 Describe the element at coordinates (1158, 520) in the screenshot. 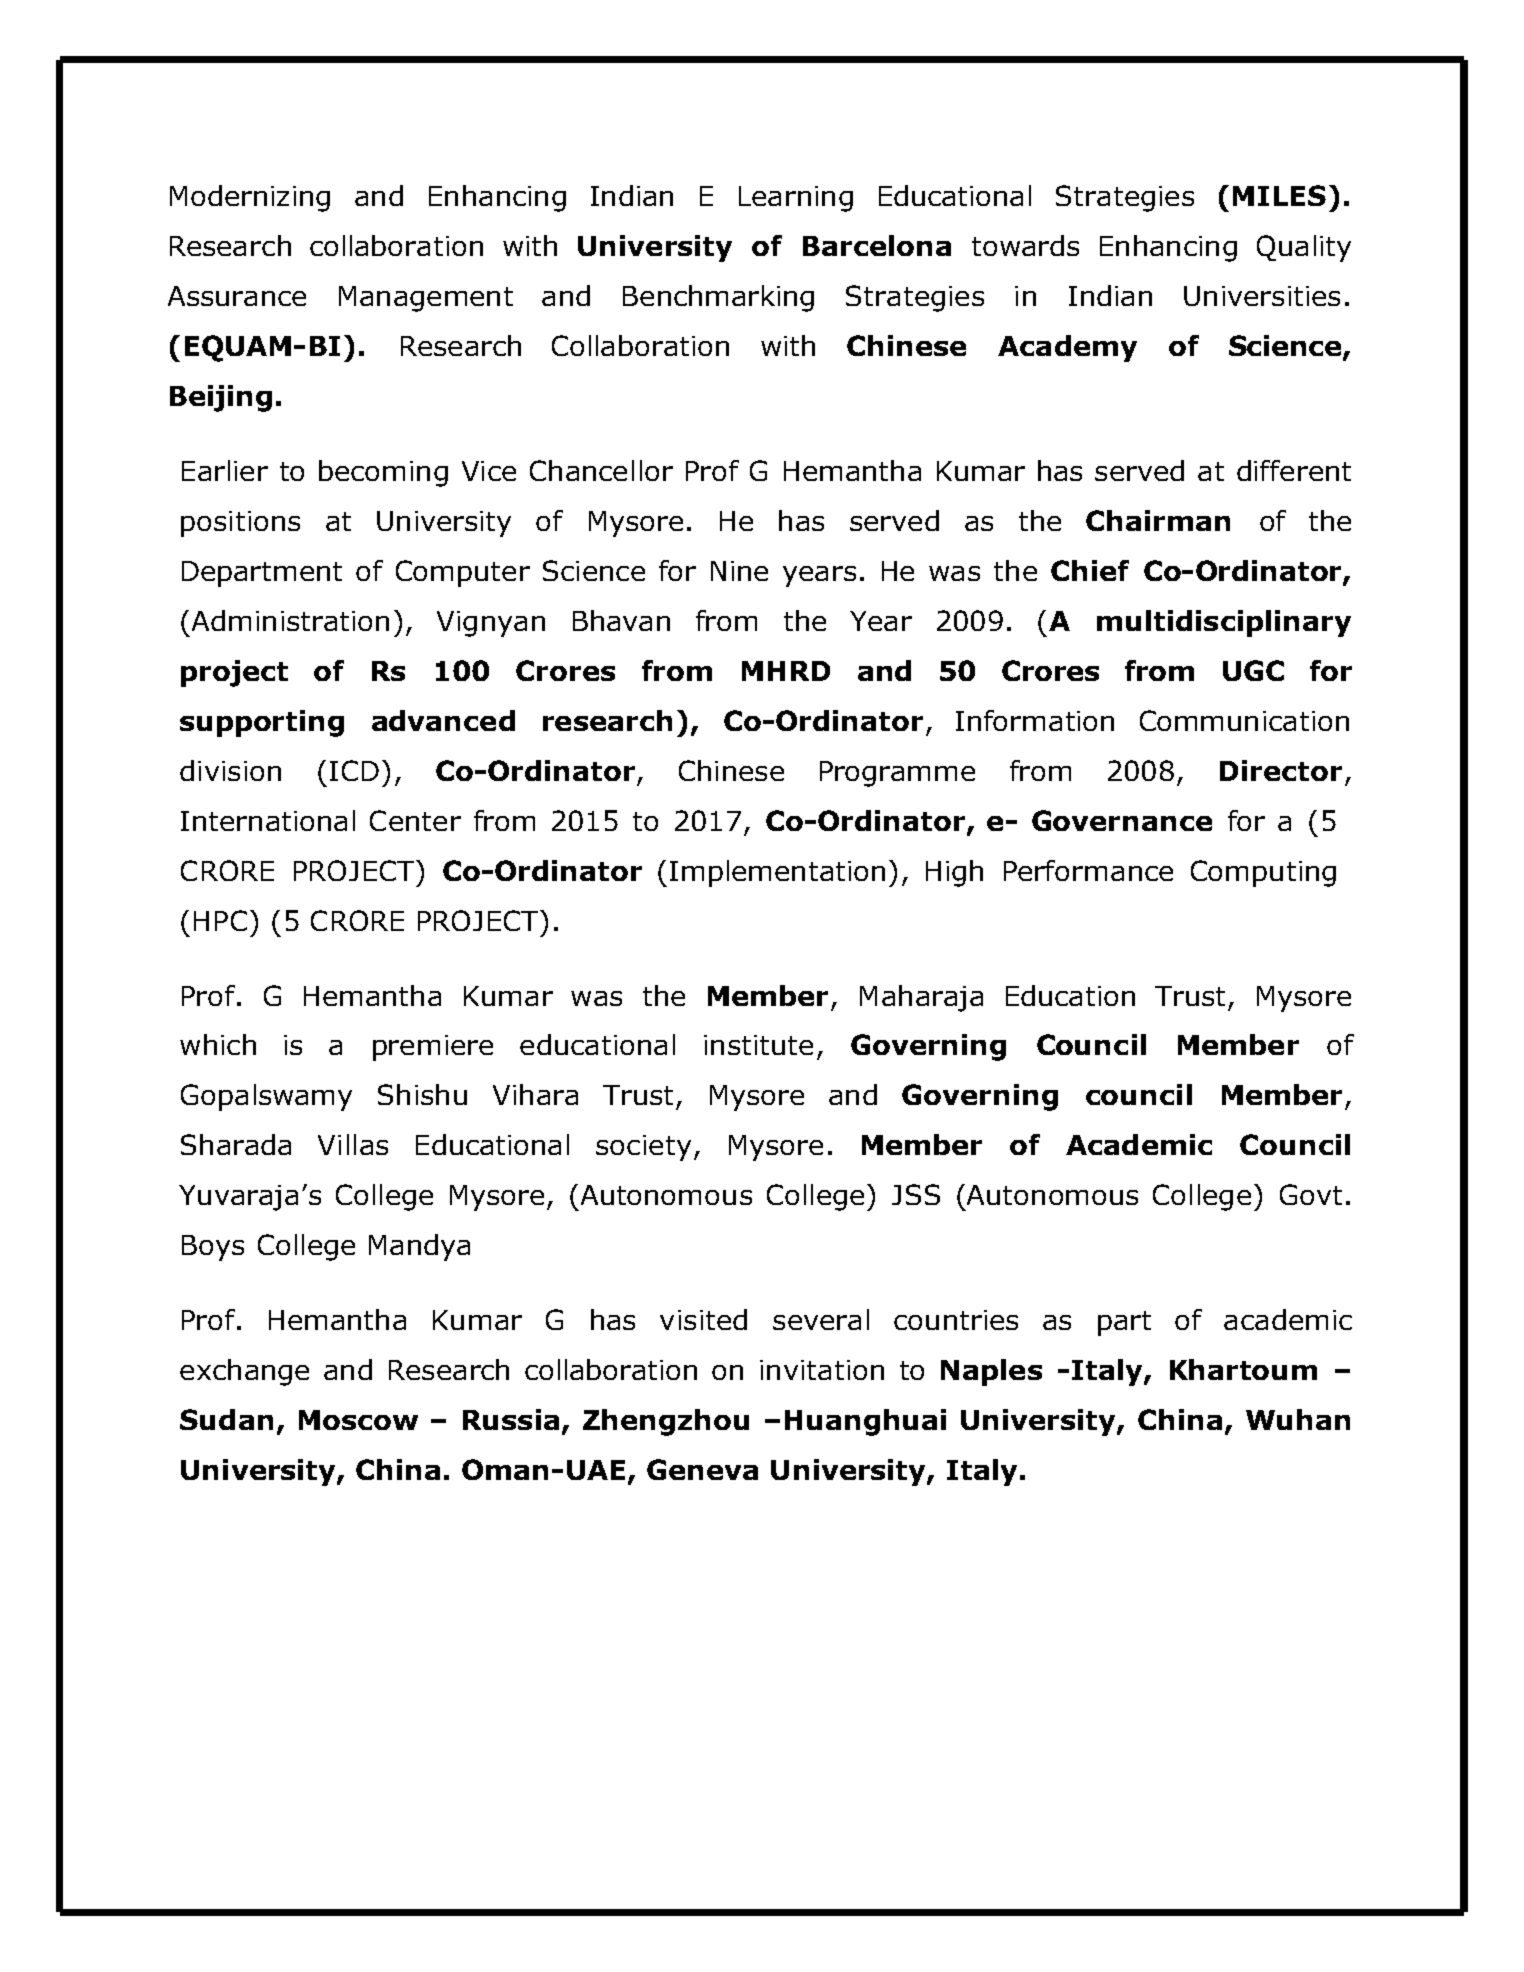

I see `Chairman` at that location.
